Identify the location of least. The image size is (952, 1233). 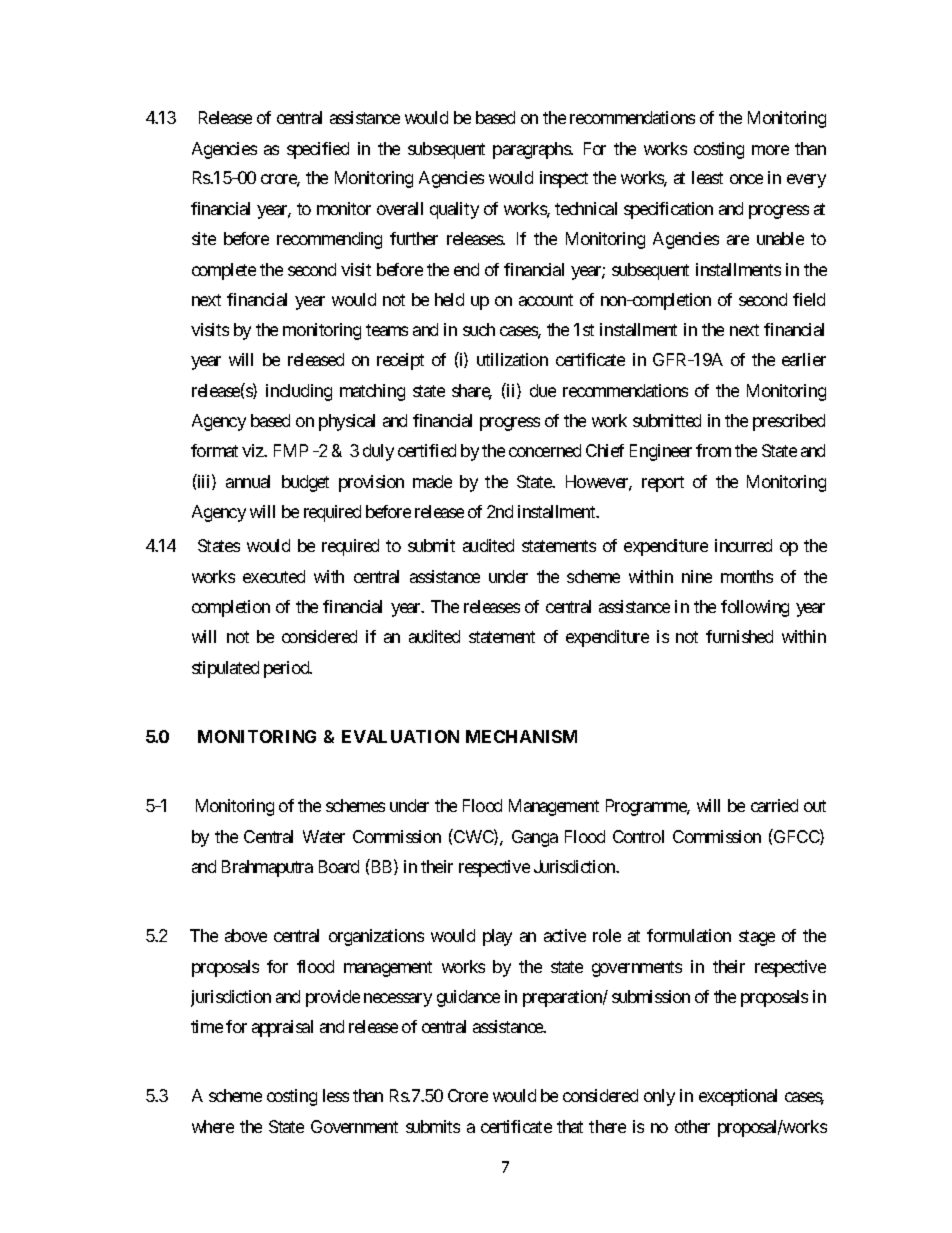
(707, 177).
